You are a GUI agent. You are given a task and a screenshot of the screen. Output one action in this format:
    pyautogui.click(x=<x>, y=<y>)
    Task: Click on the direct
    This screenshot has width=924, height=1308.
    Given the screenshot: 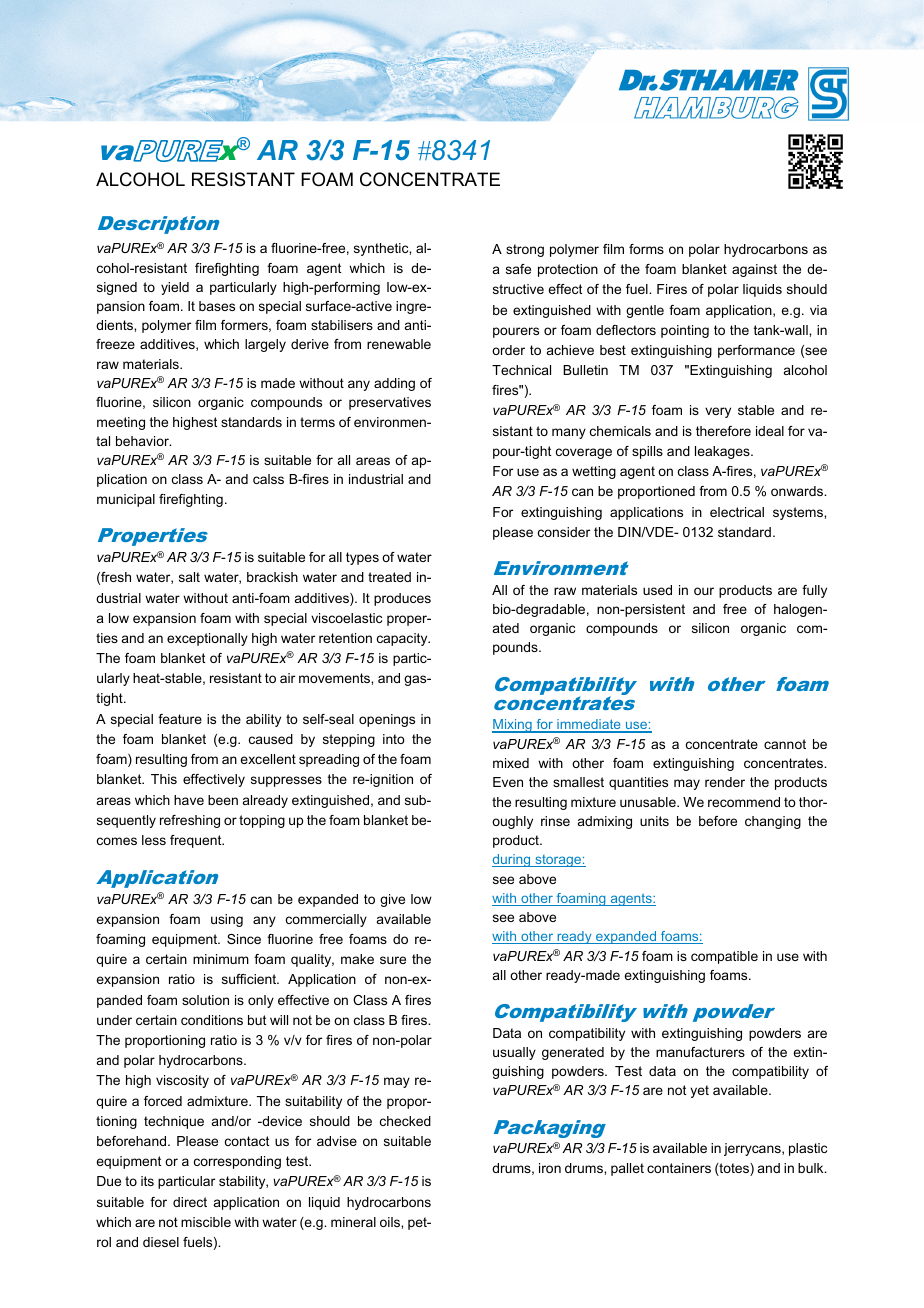 What is the action you would take?
    pyautogui.click(x=190, y=1202)
